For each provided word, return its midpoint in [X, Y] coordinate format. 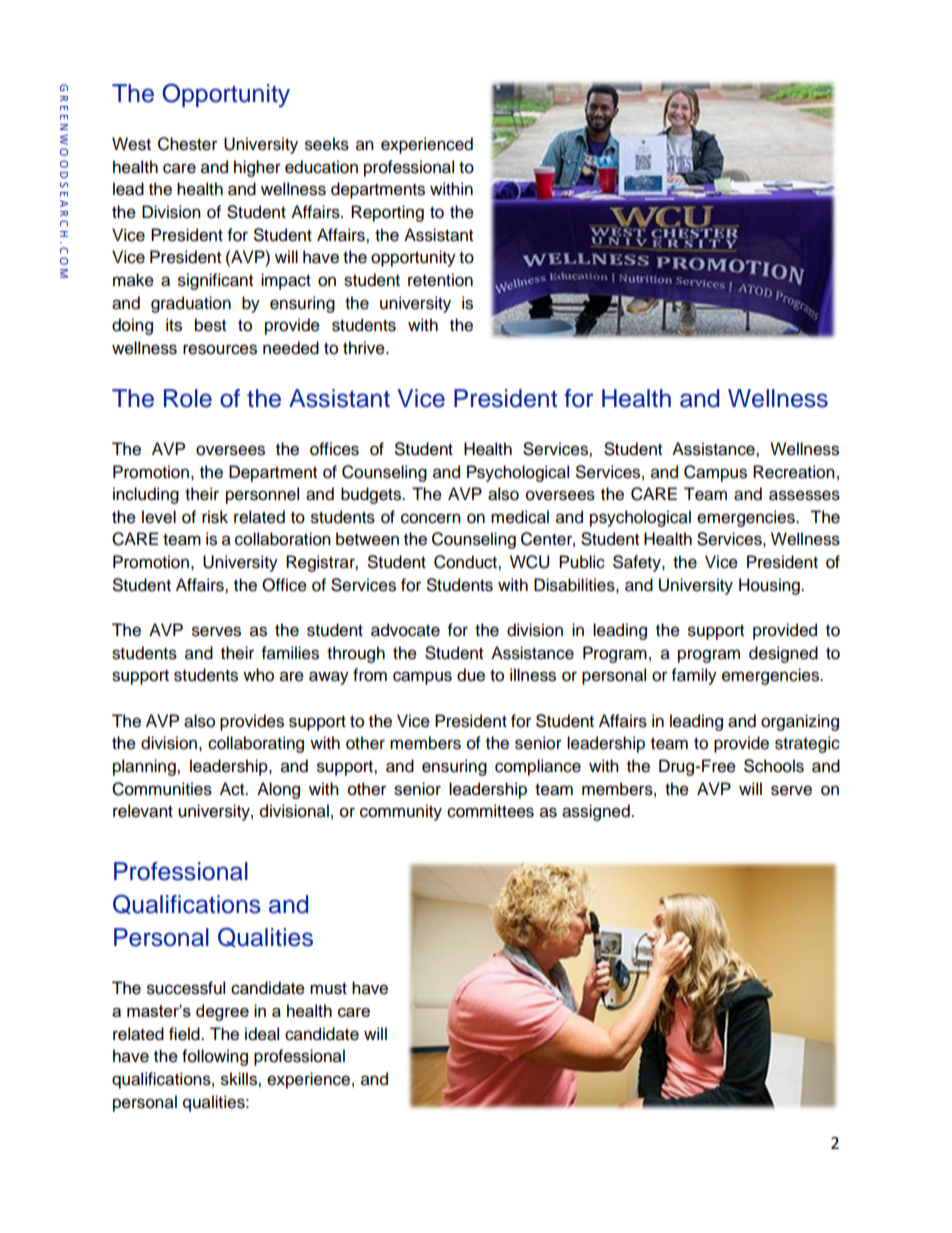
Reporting [387, 213]
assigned [597, 812]
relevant [143, 811]
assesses [804, 495]
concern [431, 518]
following [215, 1057]
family [694, 676]
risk [215, 517]
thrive [365, 348]
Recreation [794, 472]
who [258, 675]
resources [220, 349]
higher [257, 168]
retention [440, 280]
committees [490, 811]
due [471, 675]
